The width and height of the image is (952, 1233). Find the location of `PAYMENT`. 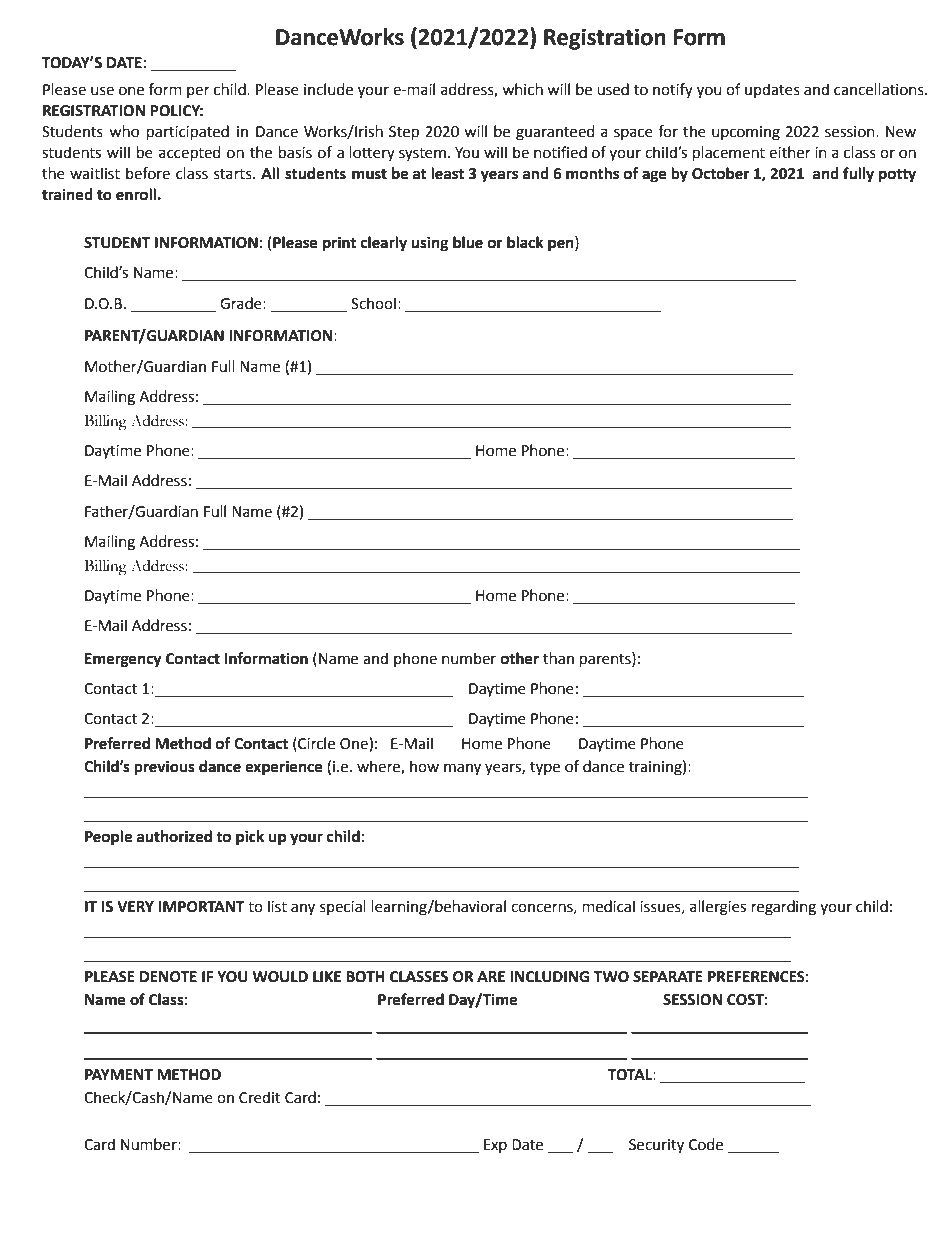

PAYMENT is located at coordinates (119, 1074).
